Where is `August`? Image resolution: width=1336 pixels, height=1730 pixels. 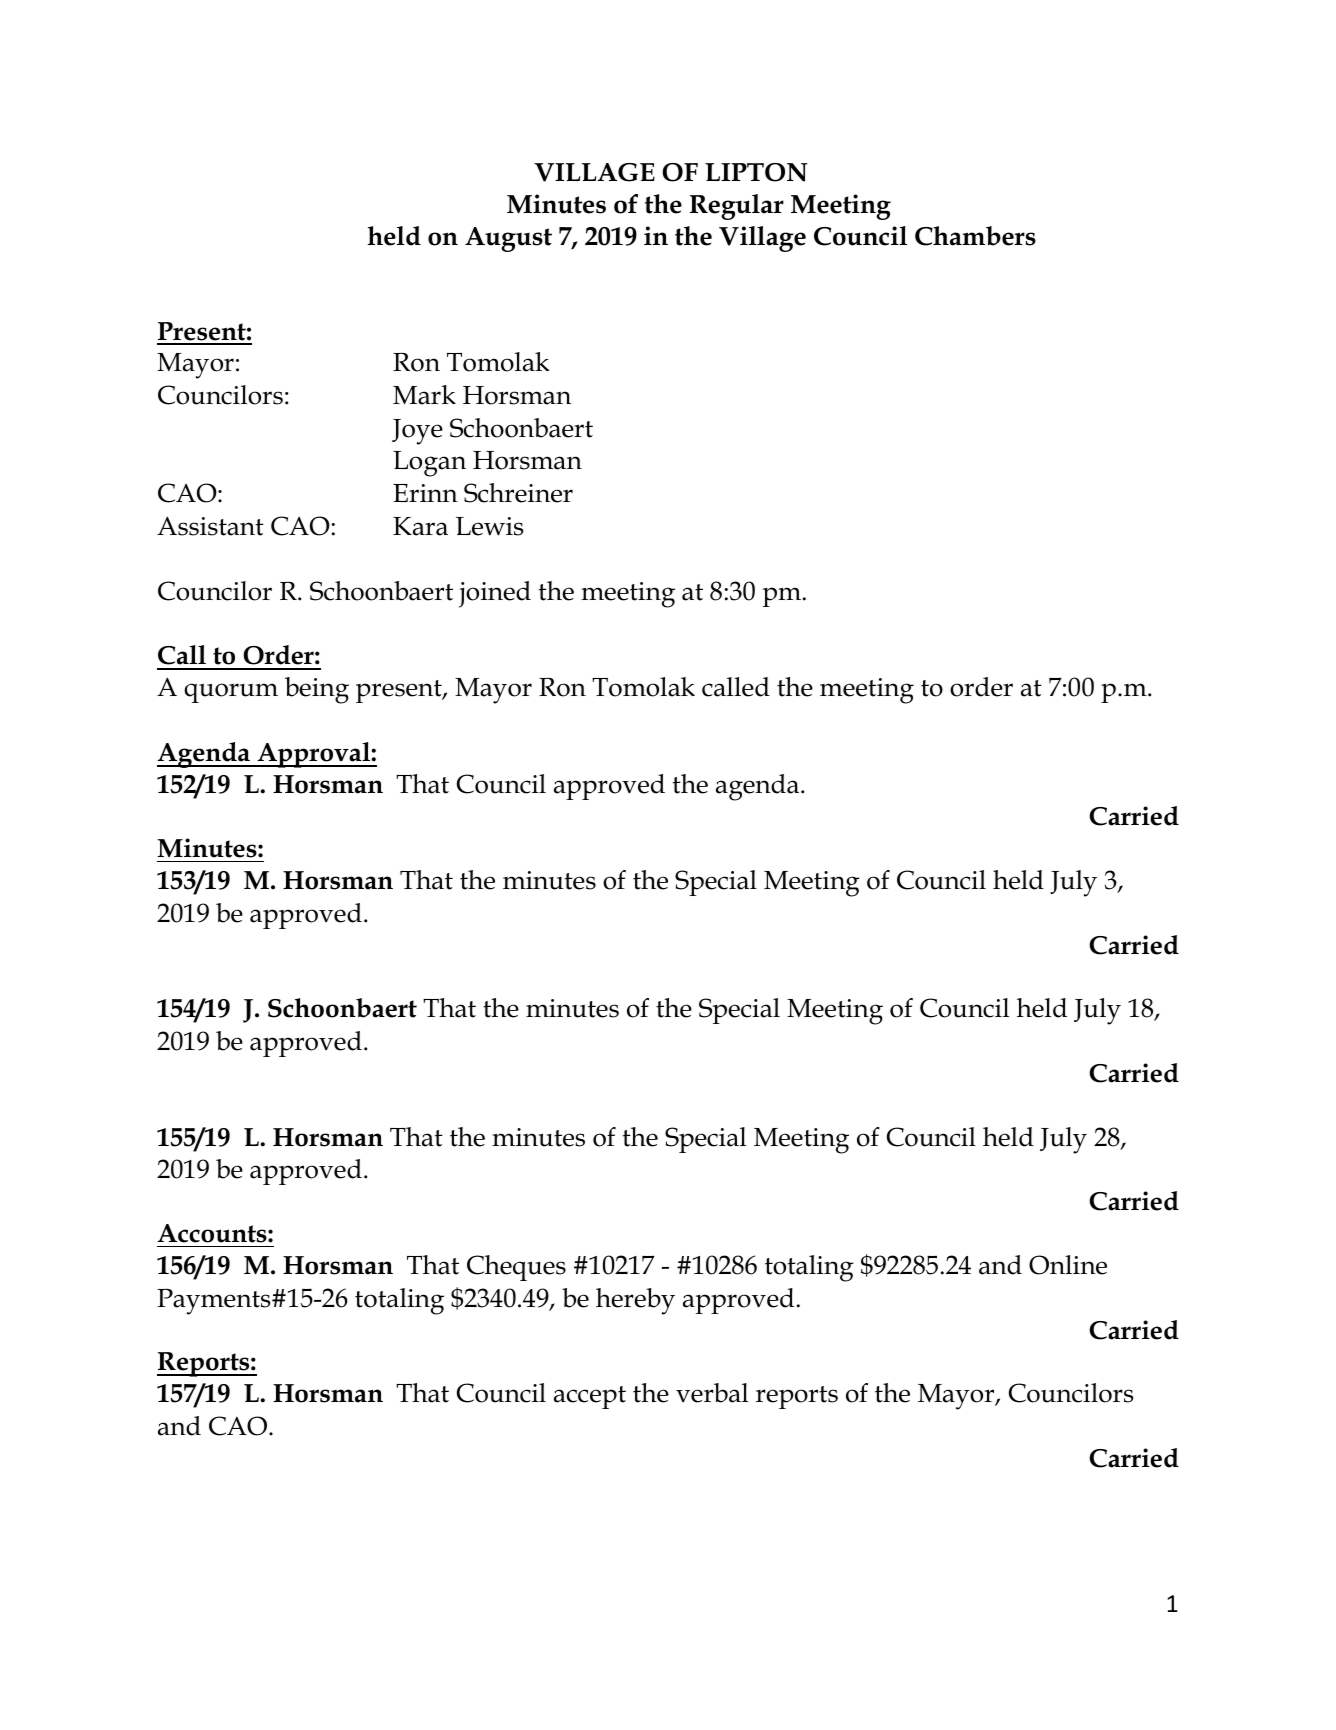 August is located at coordinates (508, 239).
